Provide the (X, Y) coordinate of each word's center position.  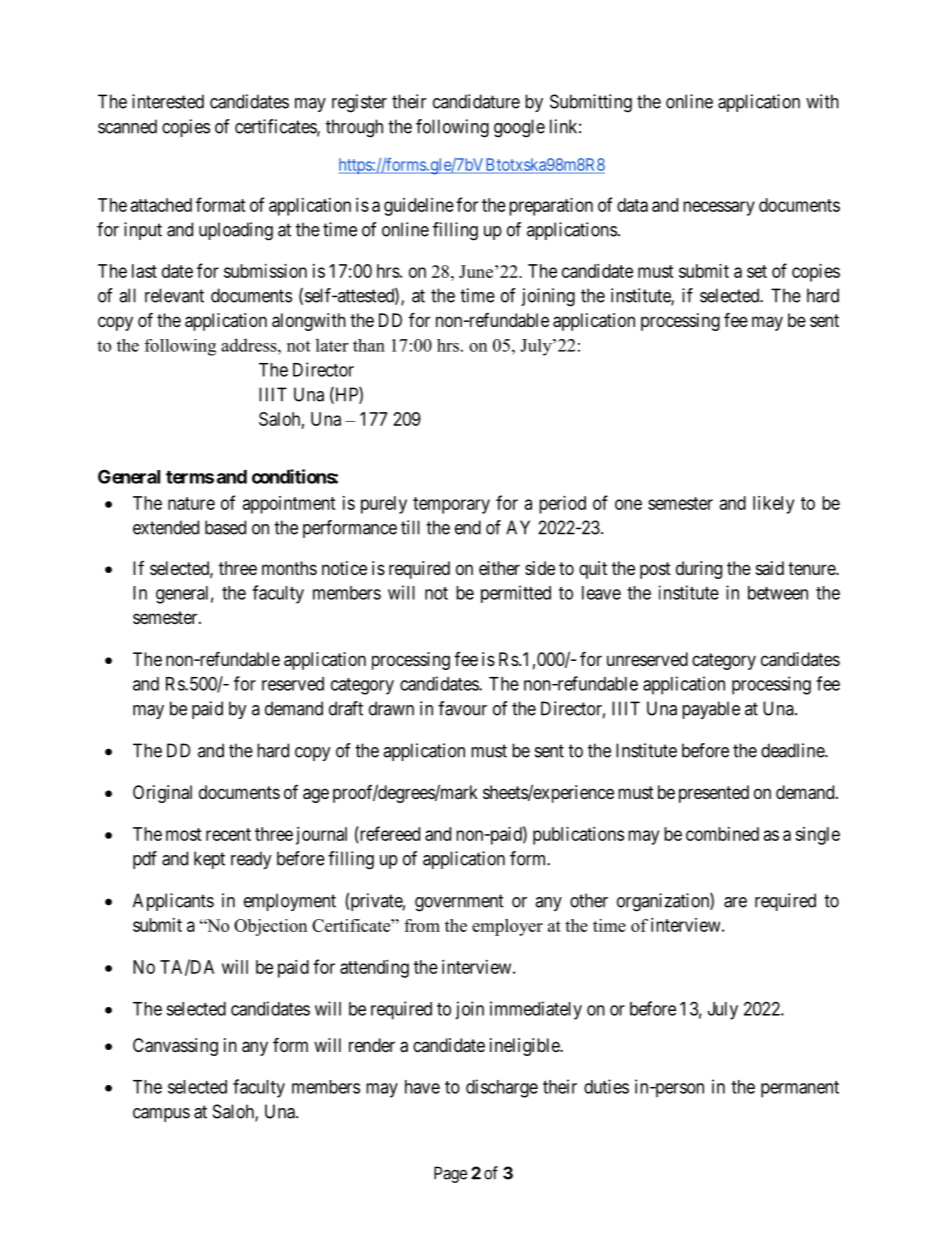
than (369, 345)
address (250, 345)
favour (462, 708)
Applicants (173, 902)
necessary (719, 208)
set (757, 271)
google (519, 128)
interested (168, 101)
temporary (451, 505)
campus (161, 1115)
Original (162, 794)
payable (711, 710)
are (735, 902)
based (225, 527)
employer (507, 927)
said (770, 568)
